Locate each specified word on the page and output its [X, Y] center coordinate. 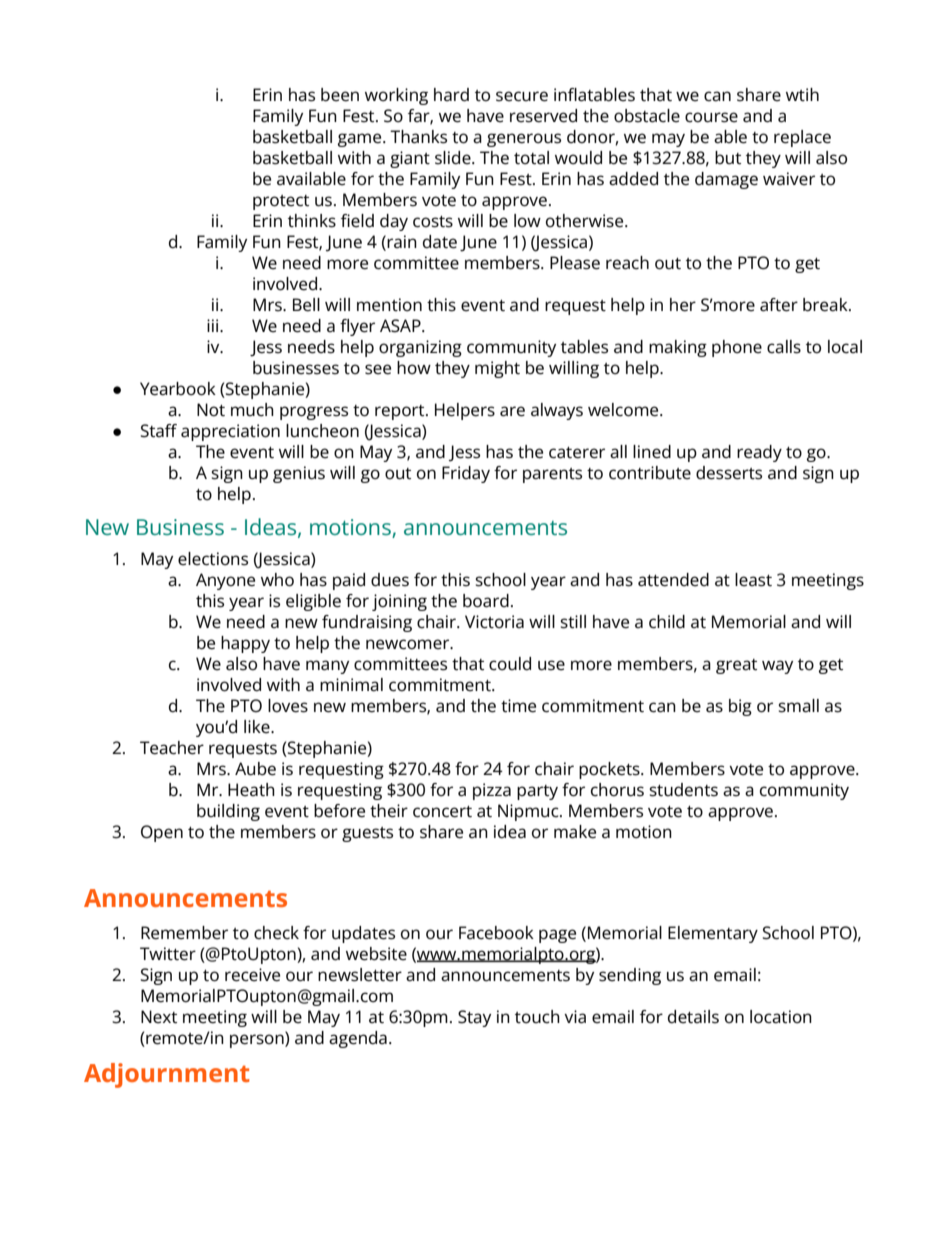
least [753, 580]
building [228, 812]
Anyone [225, 581]
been [340, 95]
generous [524, 140]
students [683, 790]
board [486, 601]
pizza [492, 791]
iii [214, 325]
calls [784, 347]
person [258, 1040]
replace [802, 138]
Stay [474, 1018]
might [497, 369]
